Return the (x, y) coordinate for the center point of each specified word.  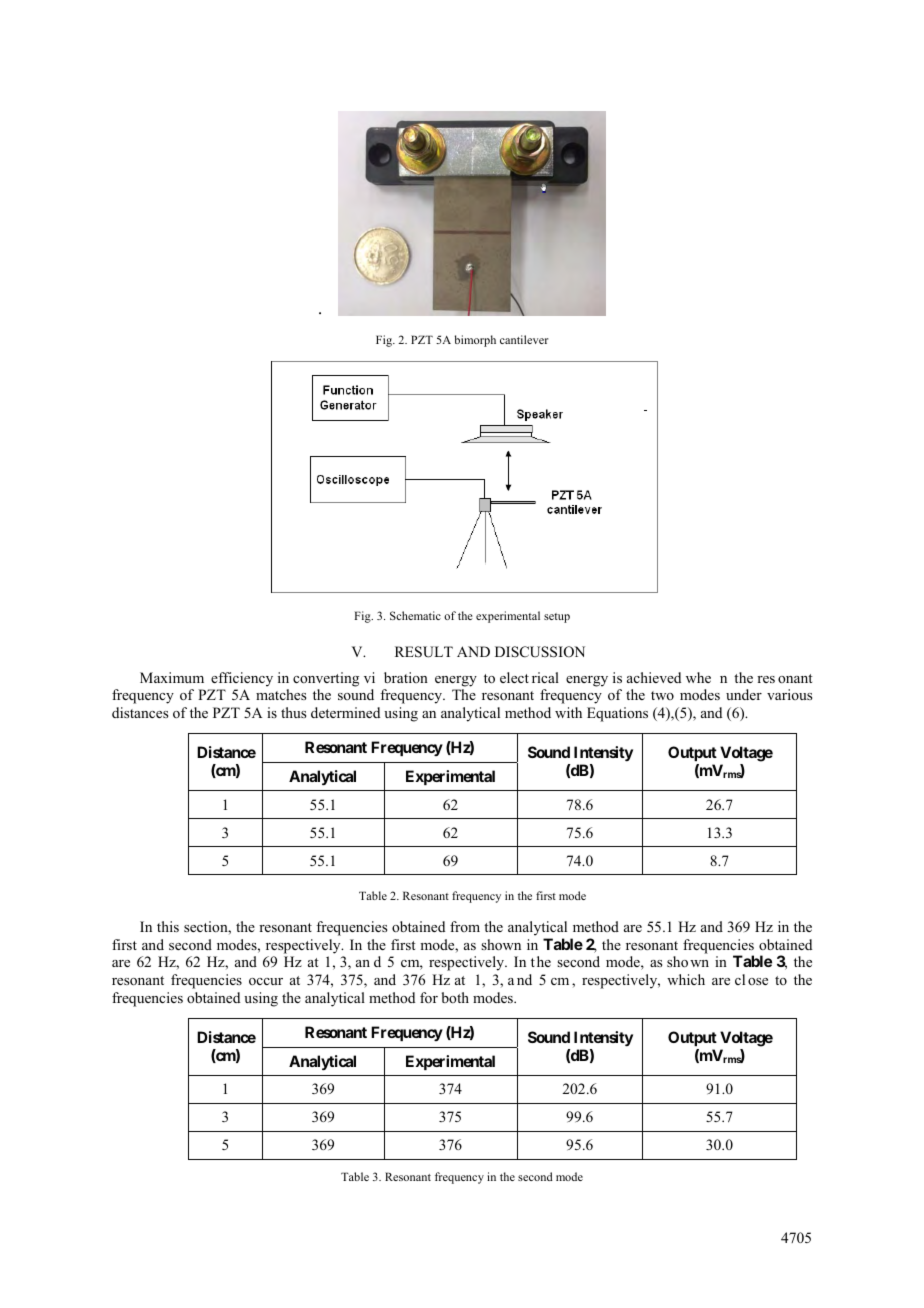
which (686, 979)
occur (266, 981)
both (455, 997)
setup (557, 618)
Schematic (415, 615)
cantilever (524, 339)
